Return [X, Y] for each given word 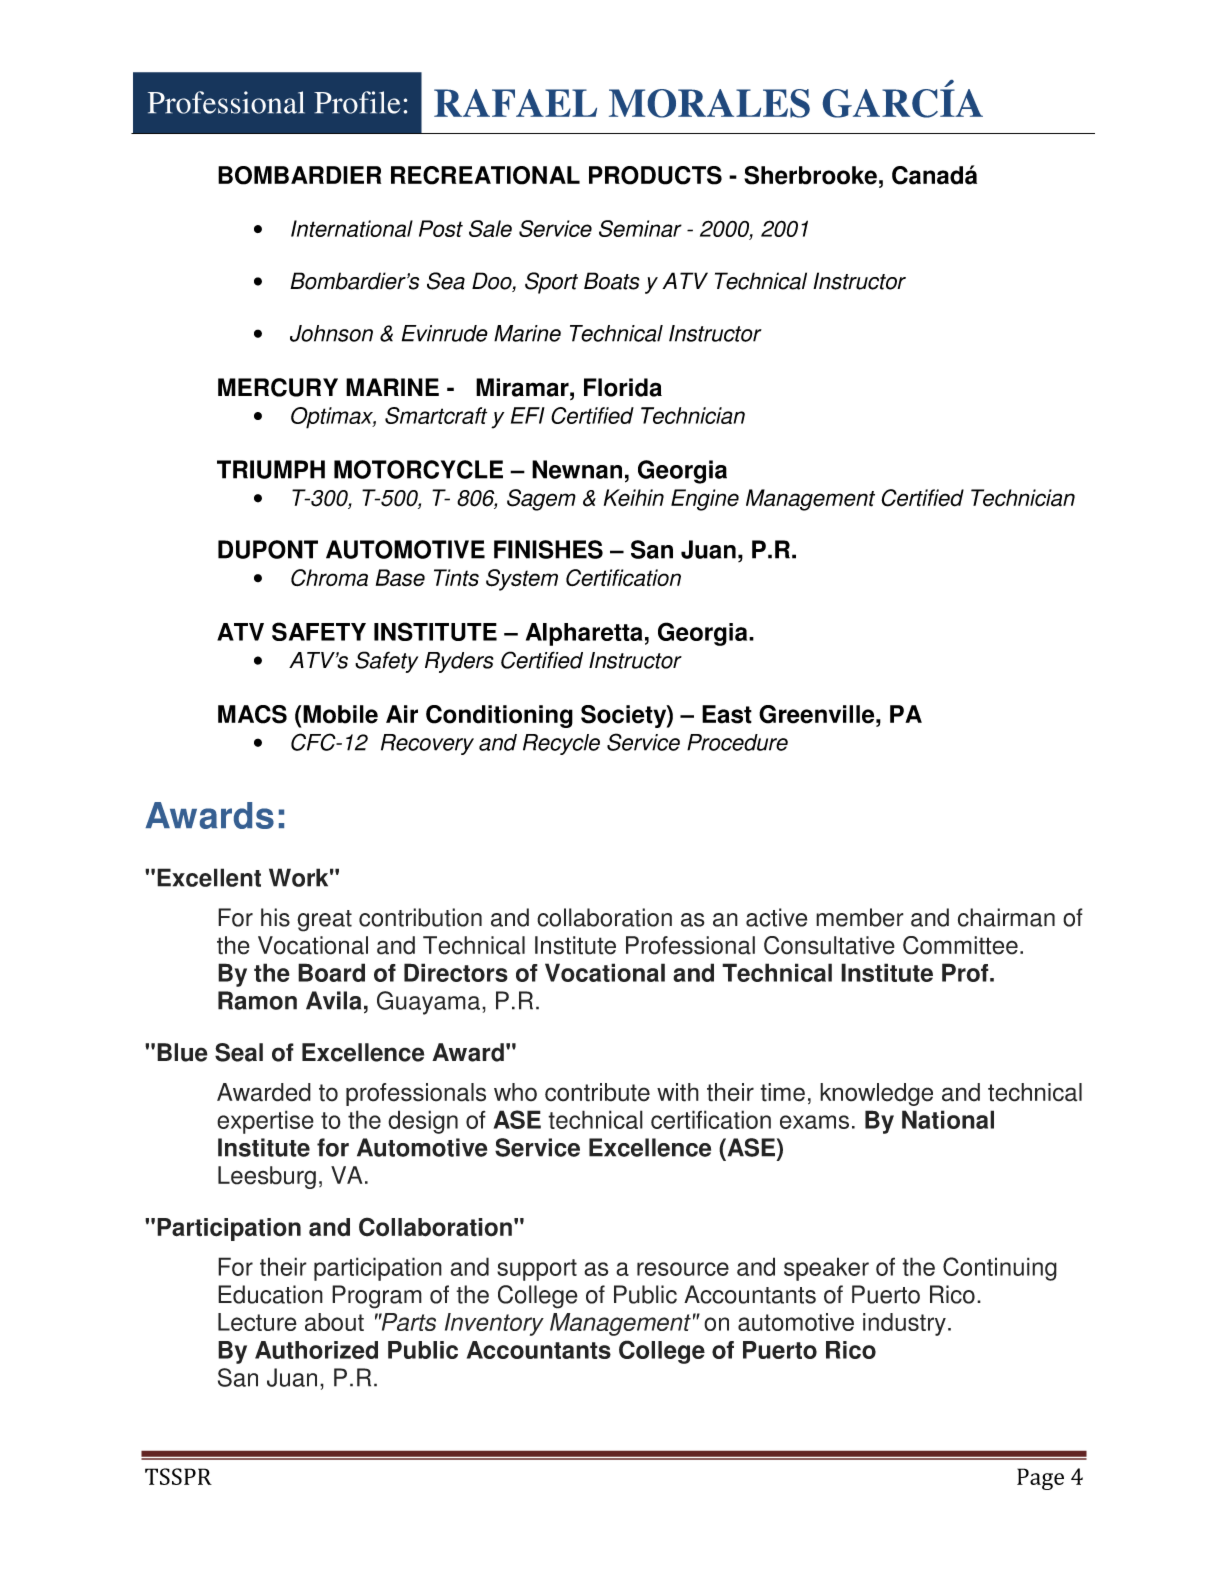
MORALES [709, 103]
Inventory [494, 1324]
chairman [1006, 917]
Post [441, 228]
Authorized [316, 1350]
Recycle [561, 744]
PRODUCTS [655, 175]
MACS [252, 714]
